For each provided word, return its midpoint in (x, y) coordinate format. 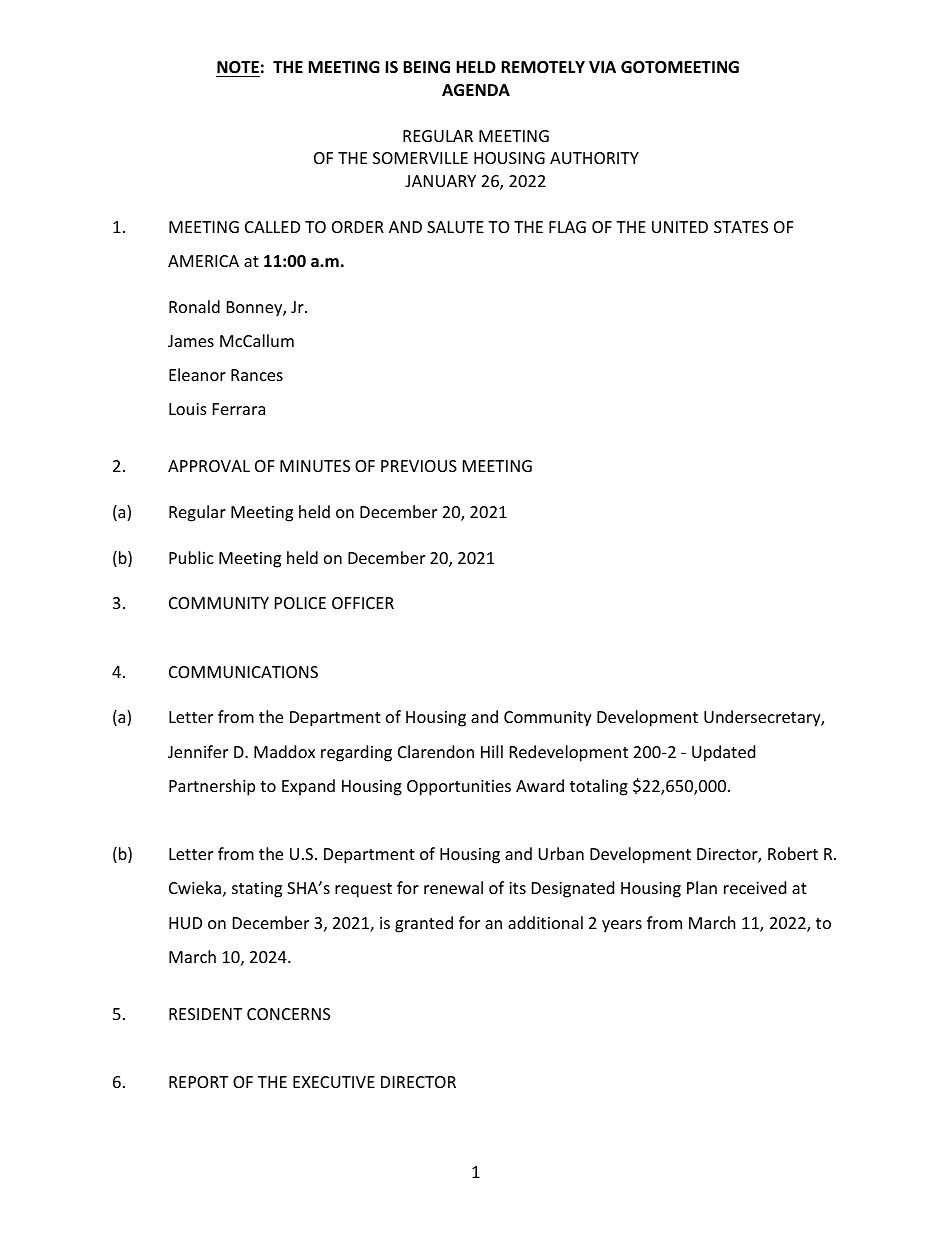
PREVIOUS (419, 466)
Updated (723, 753)
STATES (741, 227)
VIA (602, 67)
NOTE (238, 67)
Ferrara (239, 409)
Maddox (284, 751)
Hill (492, 751)
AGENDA (476, 90)
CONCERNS (288, 1014)
